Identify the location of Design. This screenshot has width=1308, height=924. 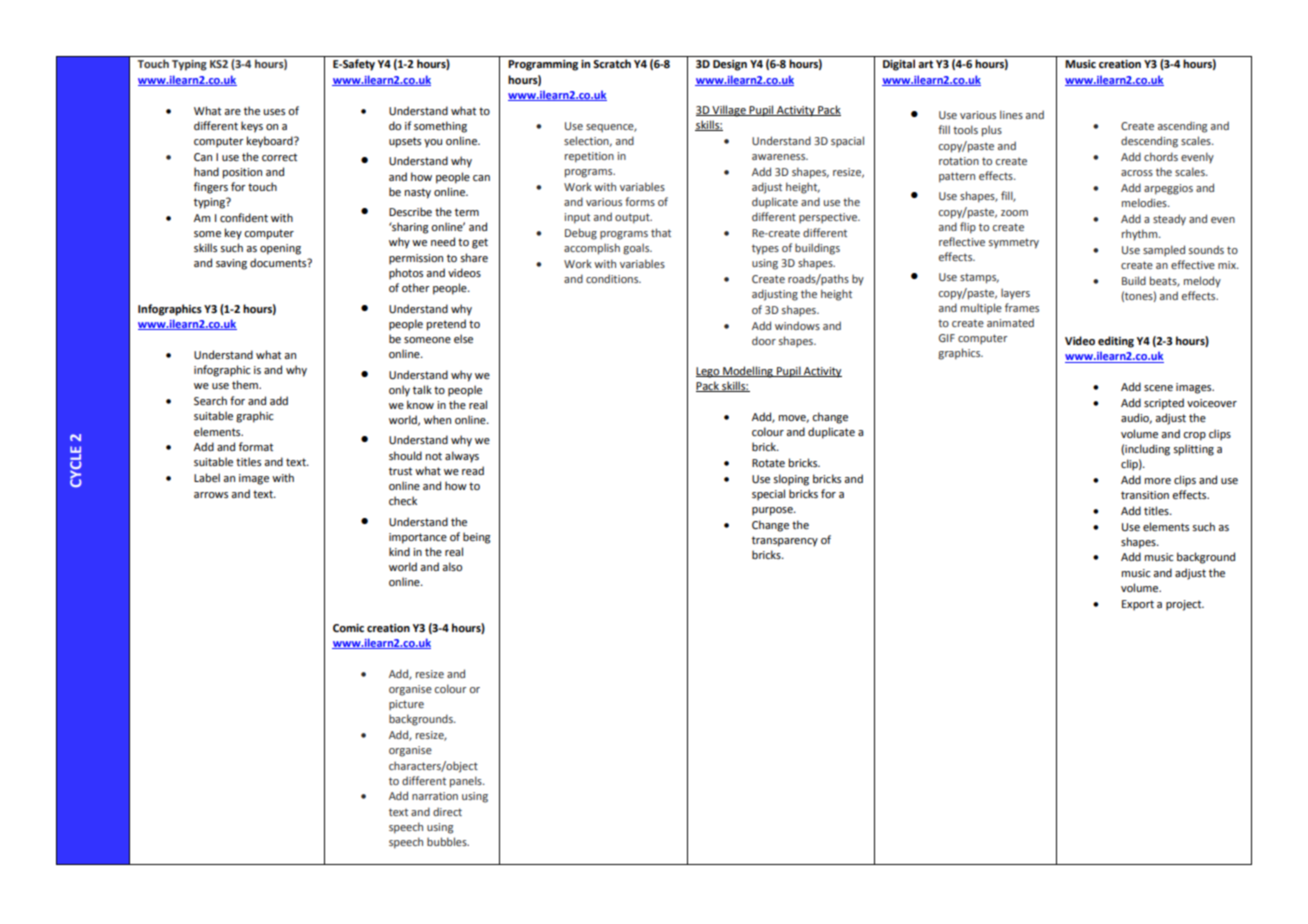
(730, 65).
